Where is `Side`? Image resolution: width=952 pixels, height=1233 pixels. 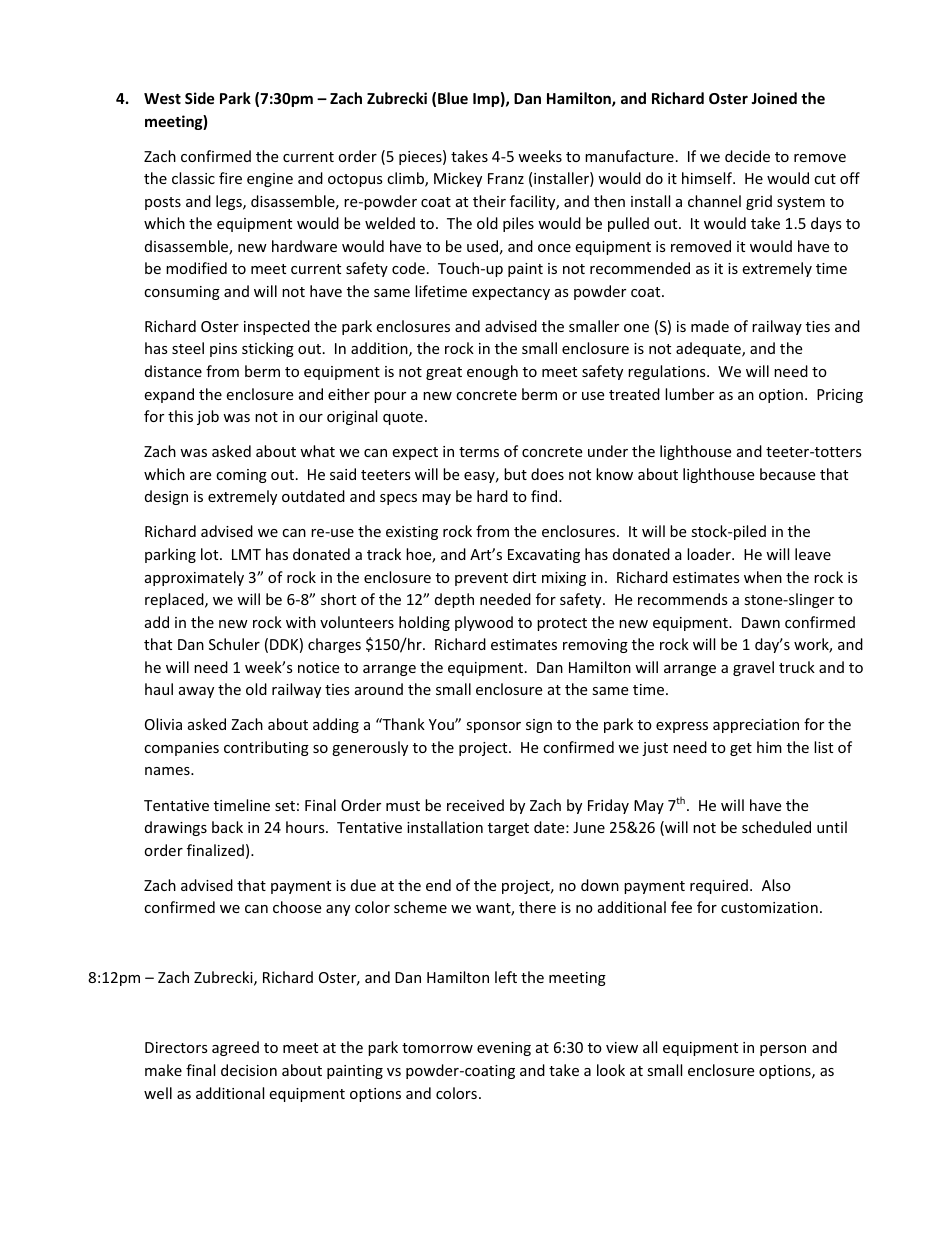 Side is located at coordinates (200, 98).
